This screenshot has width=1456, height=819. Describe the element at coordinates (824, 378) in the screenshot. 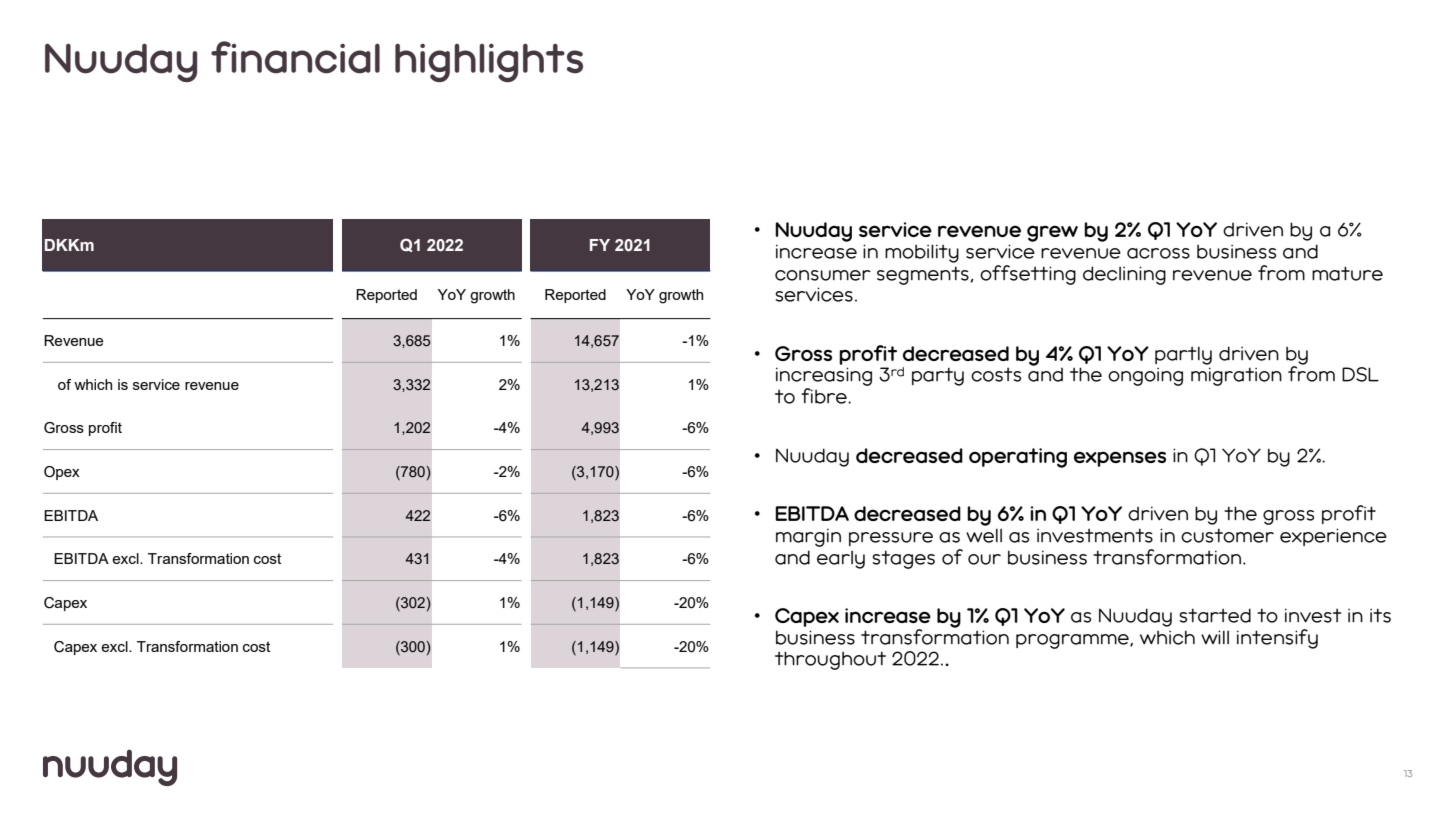

I see `increasing` at that location.
